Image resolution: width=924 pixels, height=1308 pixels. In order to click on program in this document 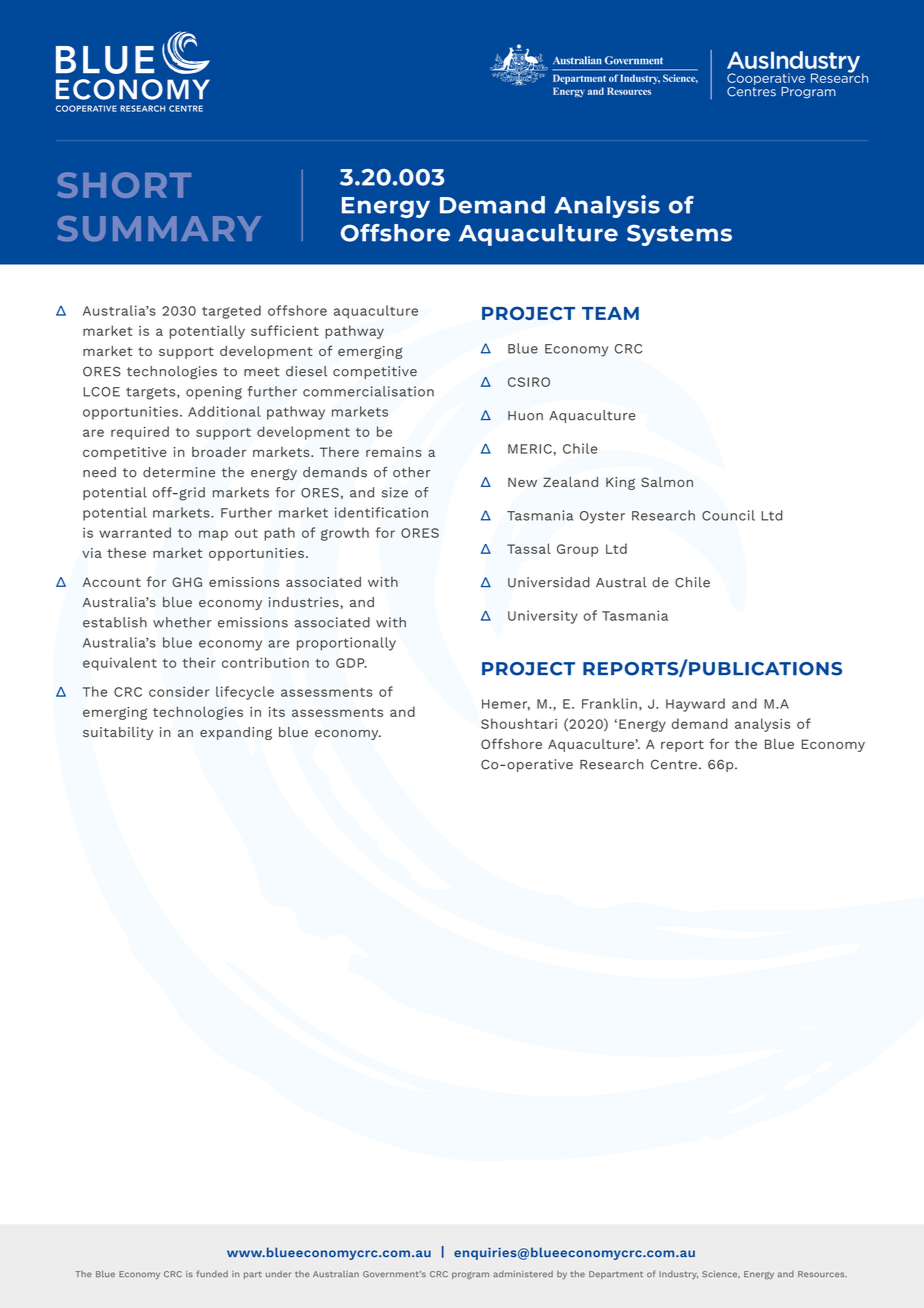, I will do `click(470, 1275)`.
